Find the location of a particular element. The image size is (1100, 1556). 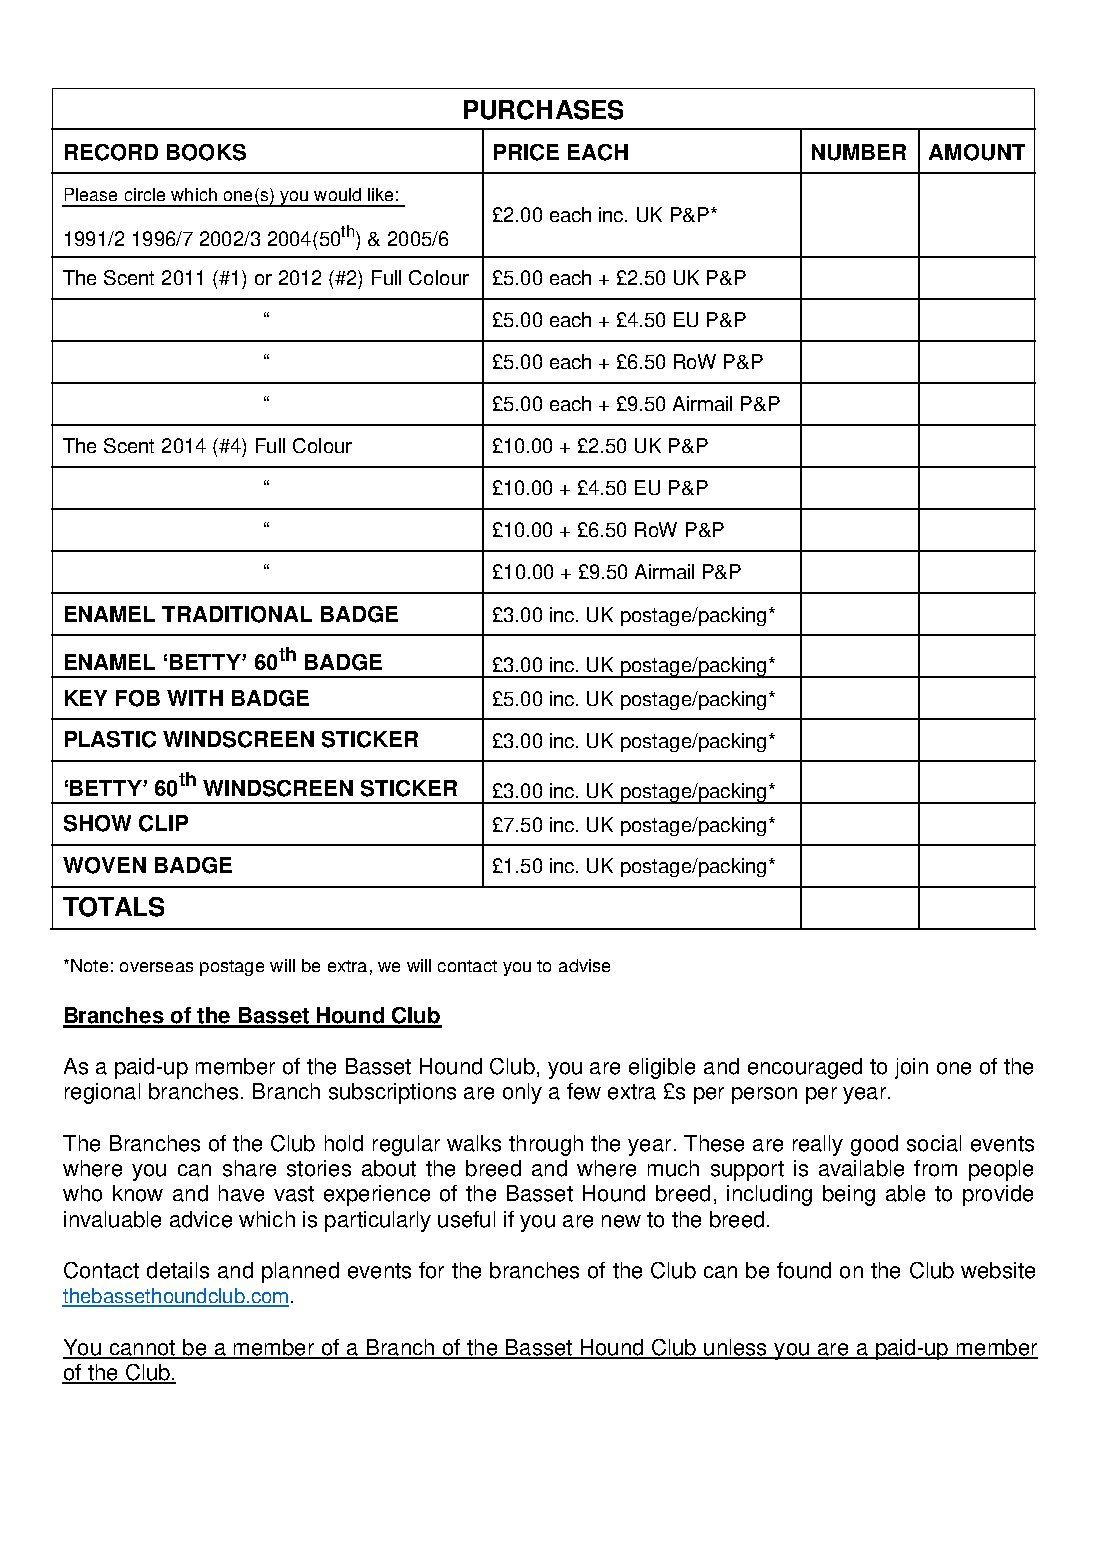

advise is located at coordinates (584, 965).
